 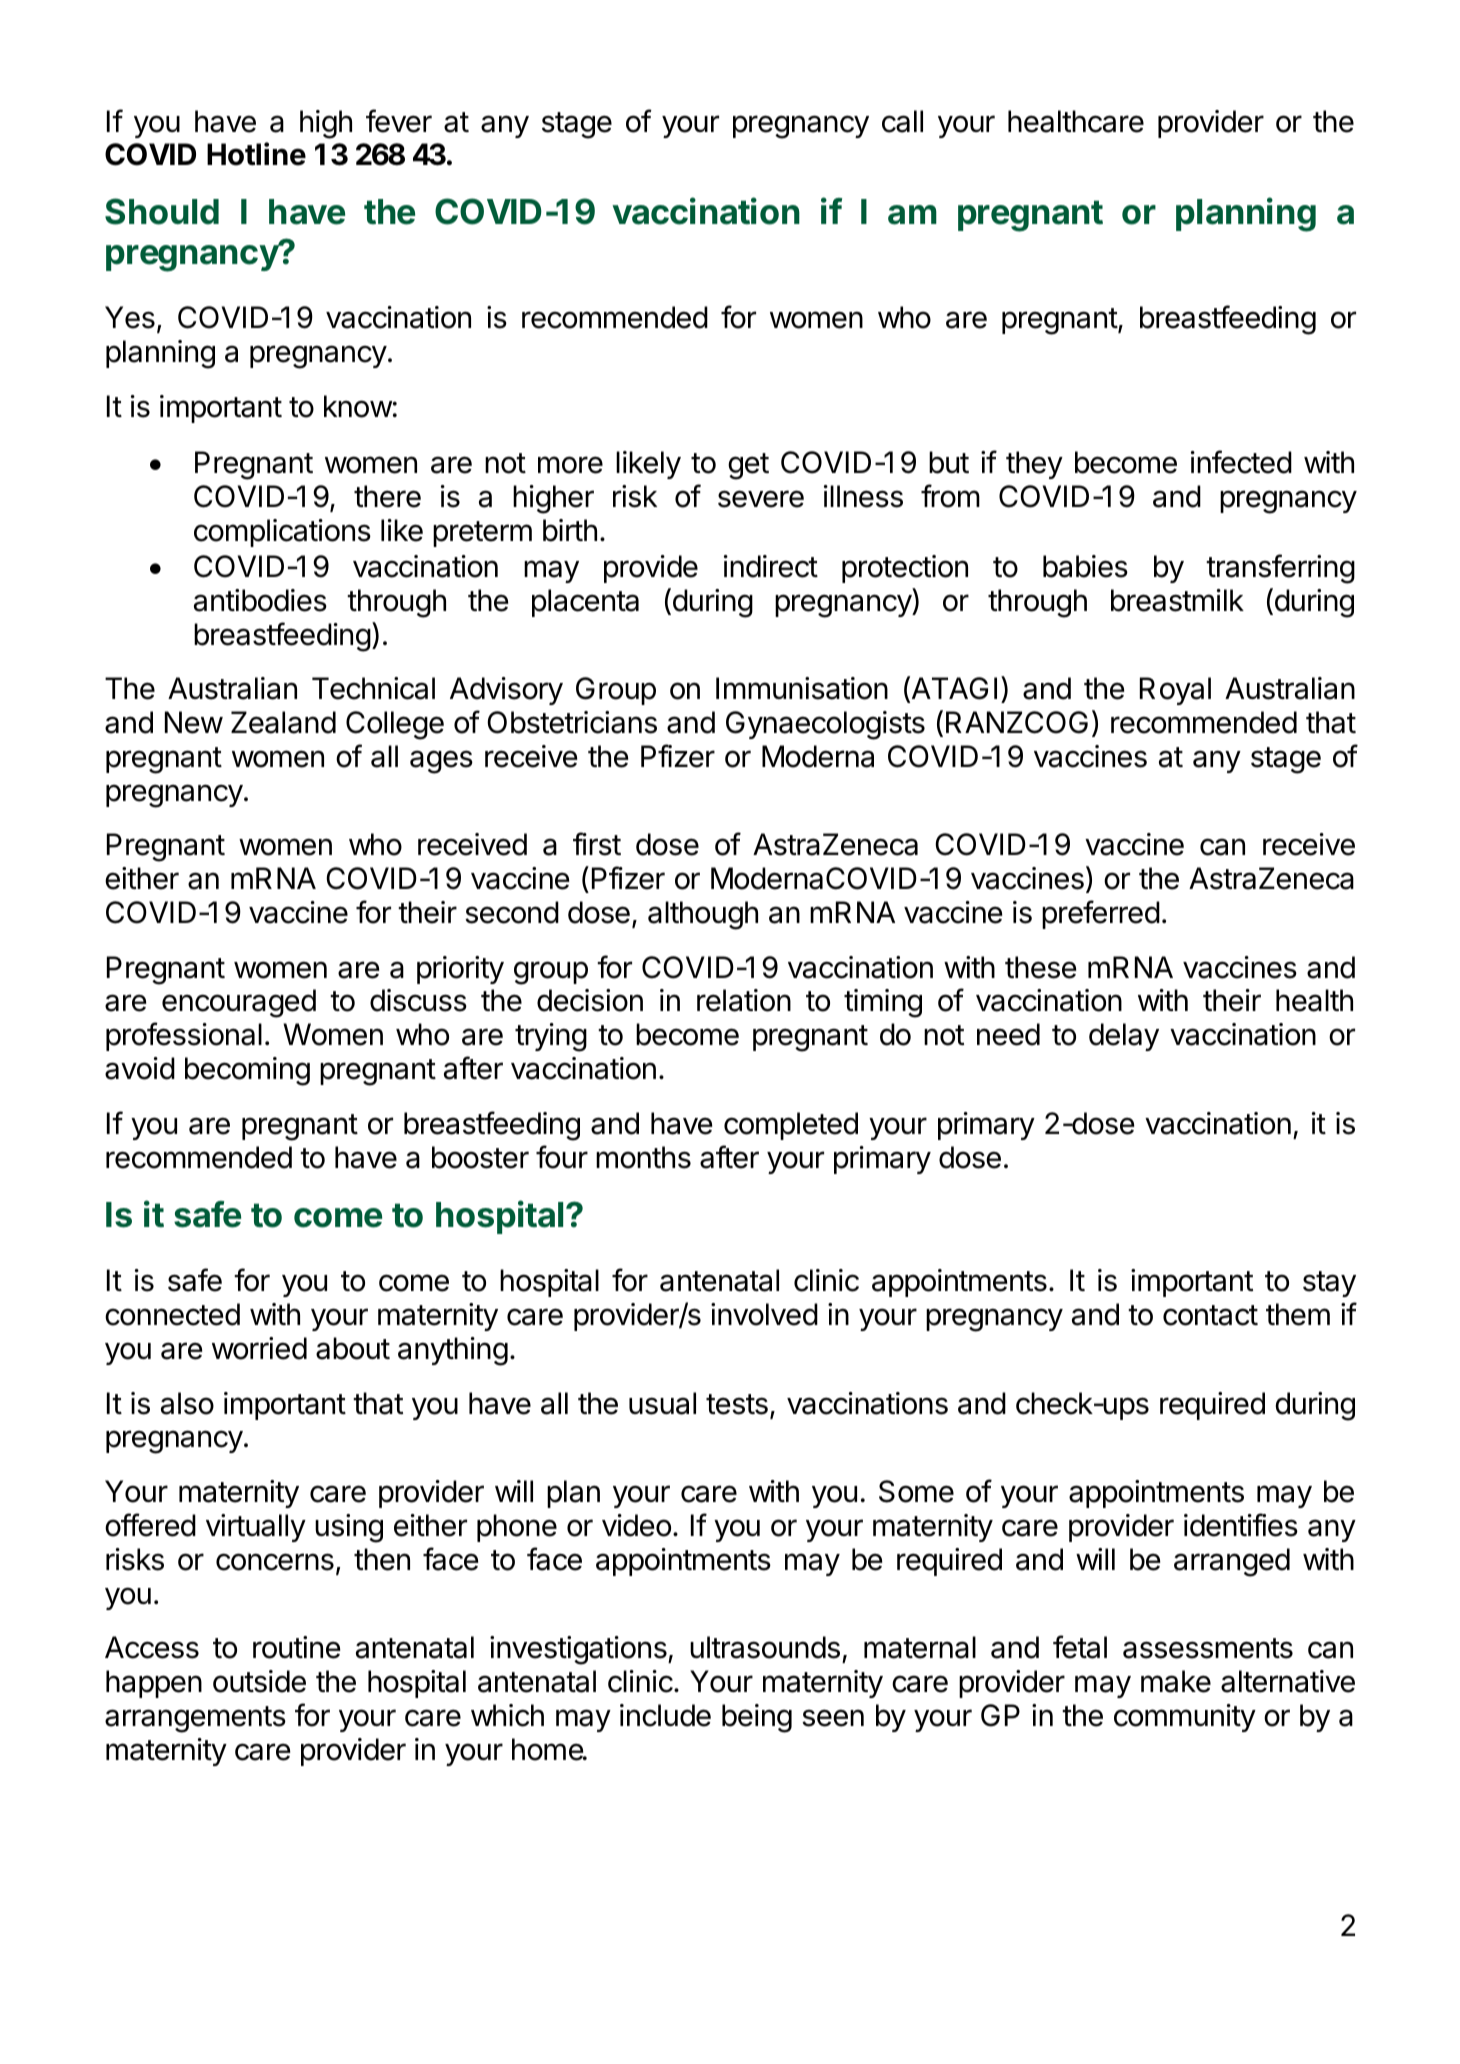 I want to click on infected, so click(x=1241, y=462).
